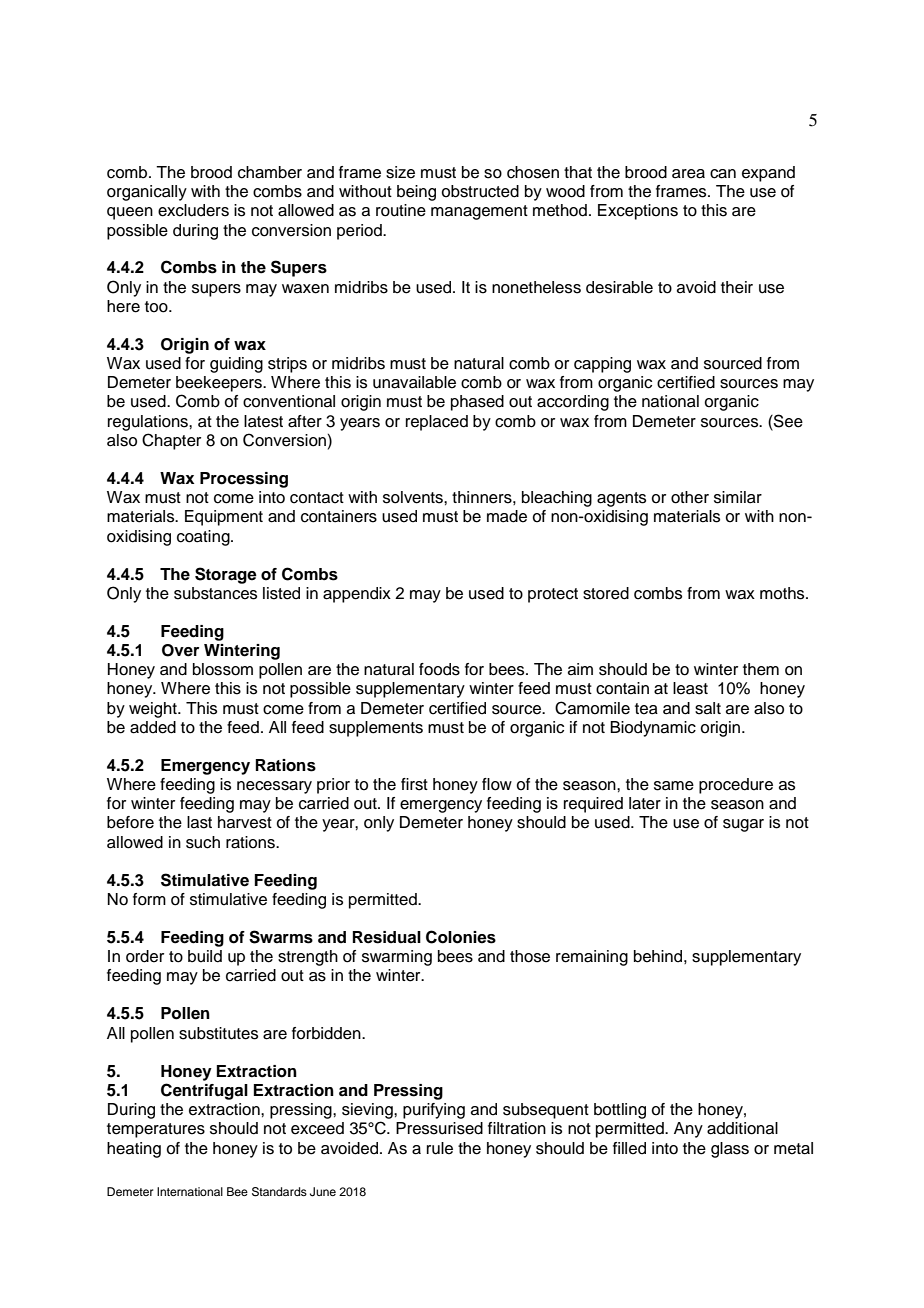  What do you see at coordinates (439, 669) in the page?
I see `foods` at bounding box center [439, 669].
